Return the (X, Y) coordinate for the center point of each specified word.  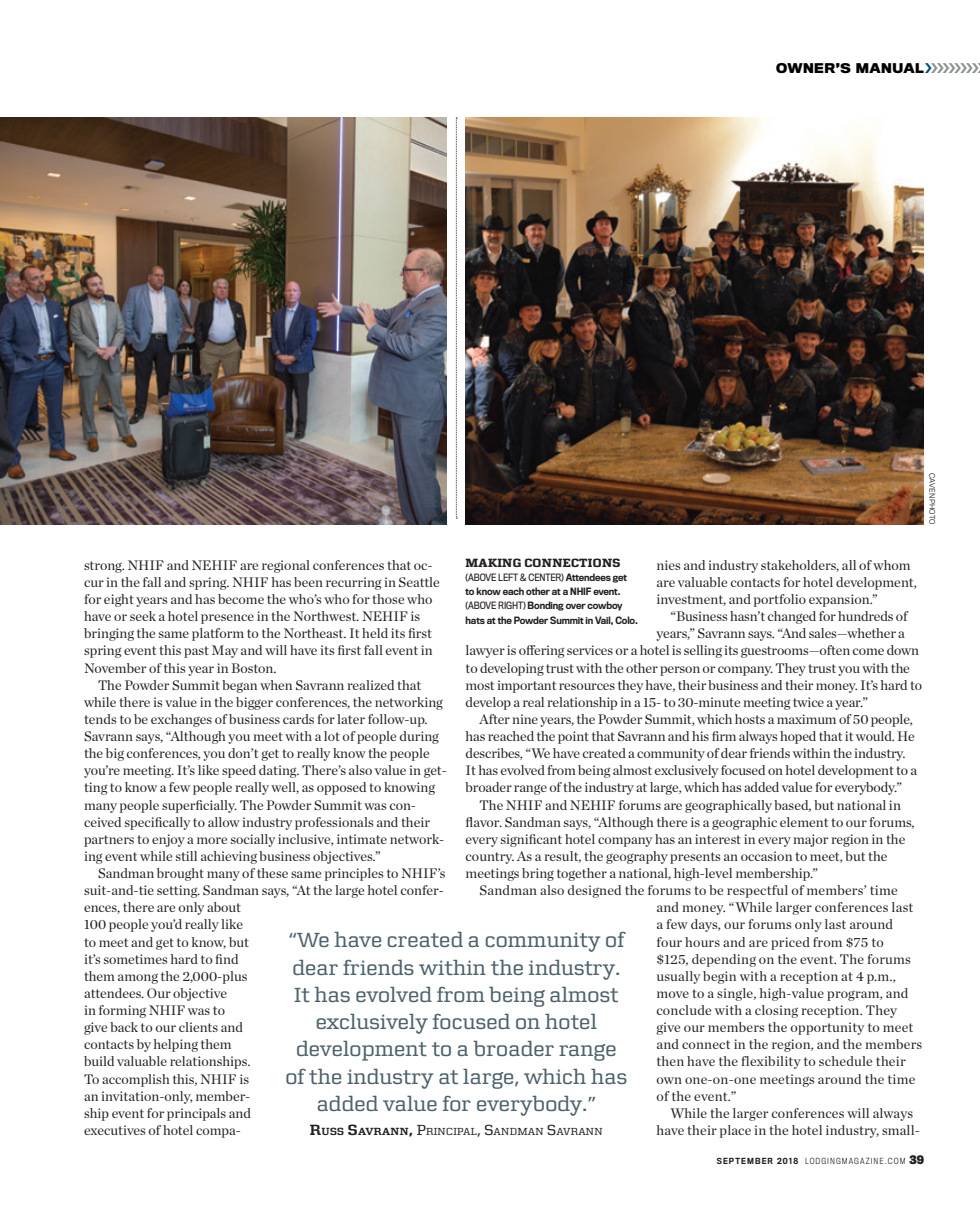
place (735, 1131)
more (212, 840)
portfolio (780, 600)
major (810, 840)
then (670, 1061)
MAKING (493, 562)
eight (119, 600)
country (489, 858)
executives (114, 1130)
